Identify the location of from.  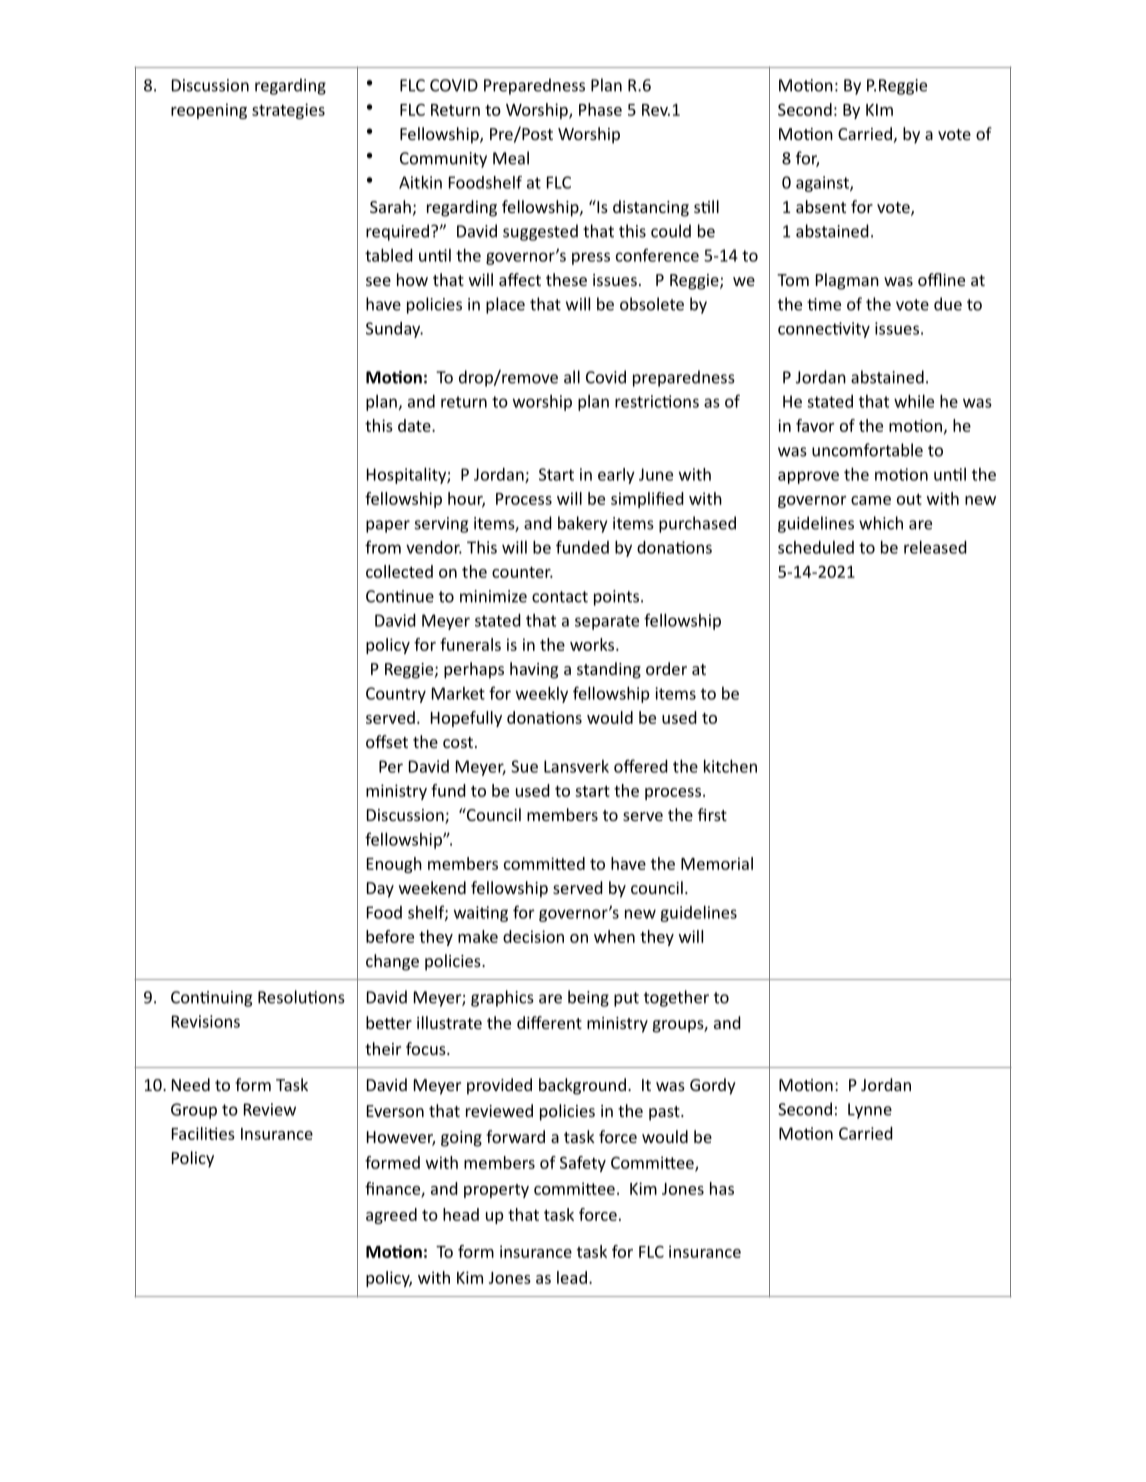
(383, 547).
